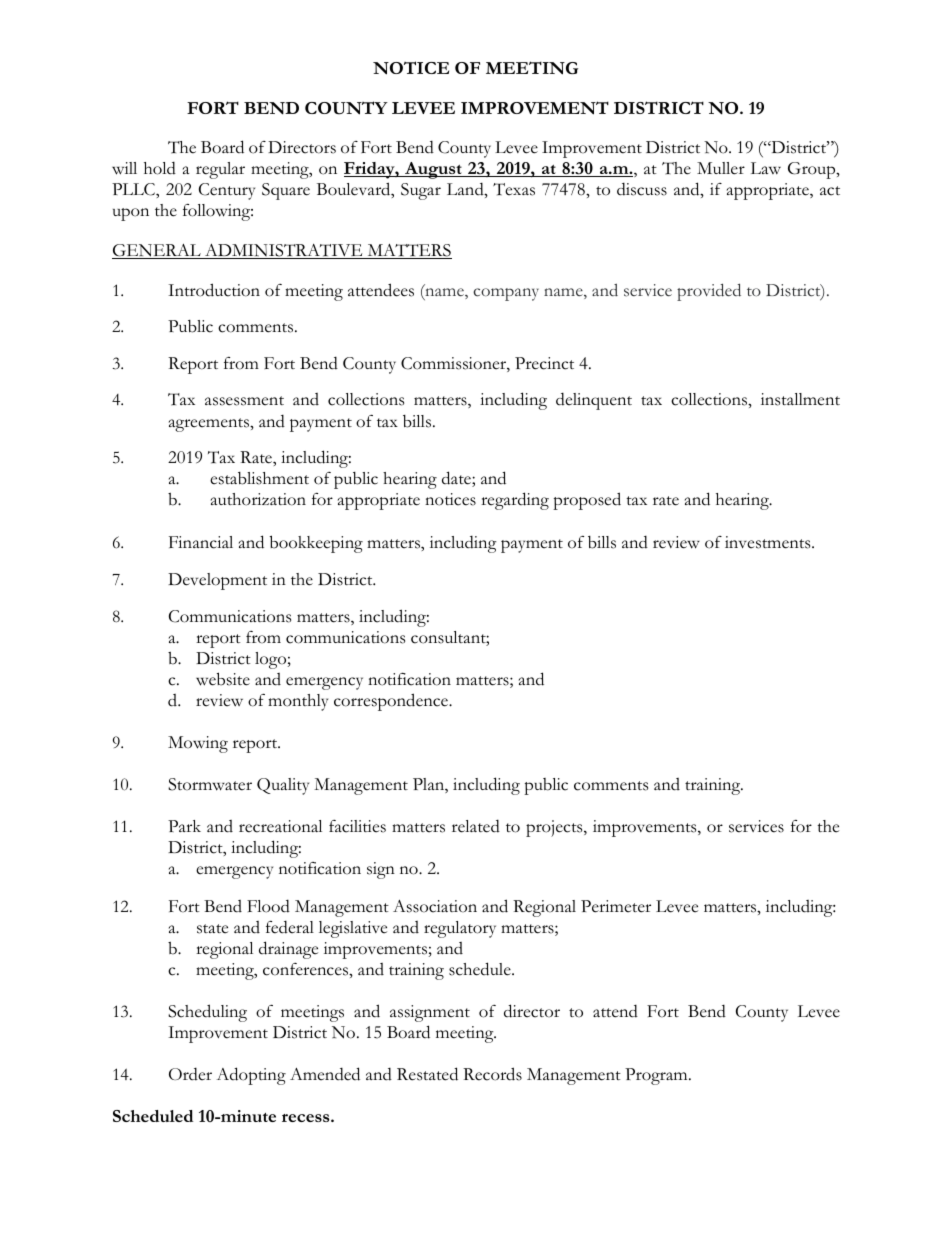 Image resolution: width=952 pixels, height=1233 pixels. I want to click on Century, so click(227, 191).
